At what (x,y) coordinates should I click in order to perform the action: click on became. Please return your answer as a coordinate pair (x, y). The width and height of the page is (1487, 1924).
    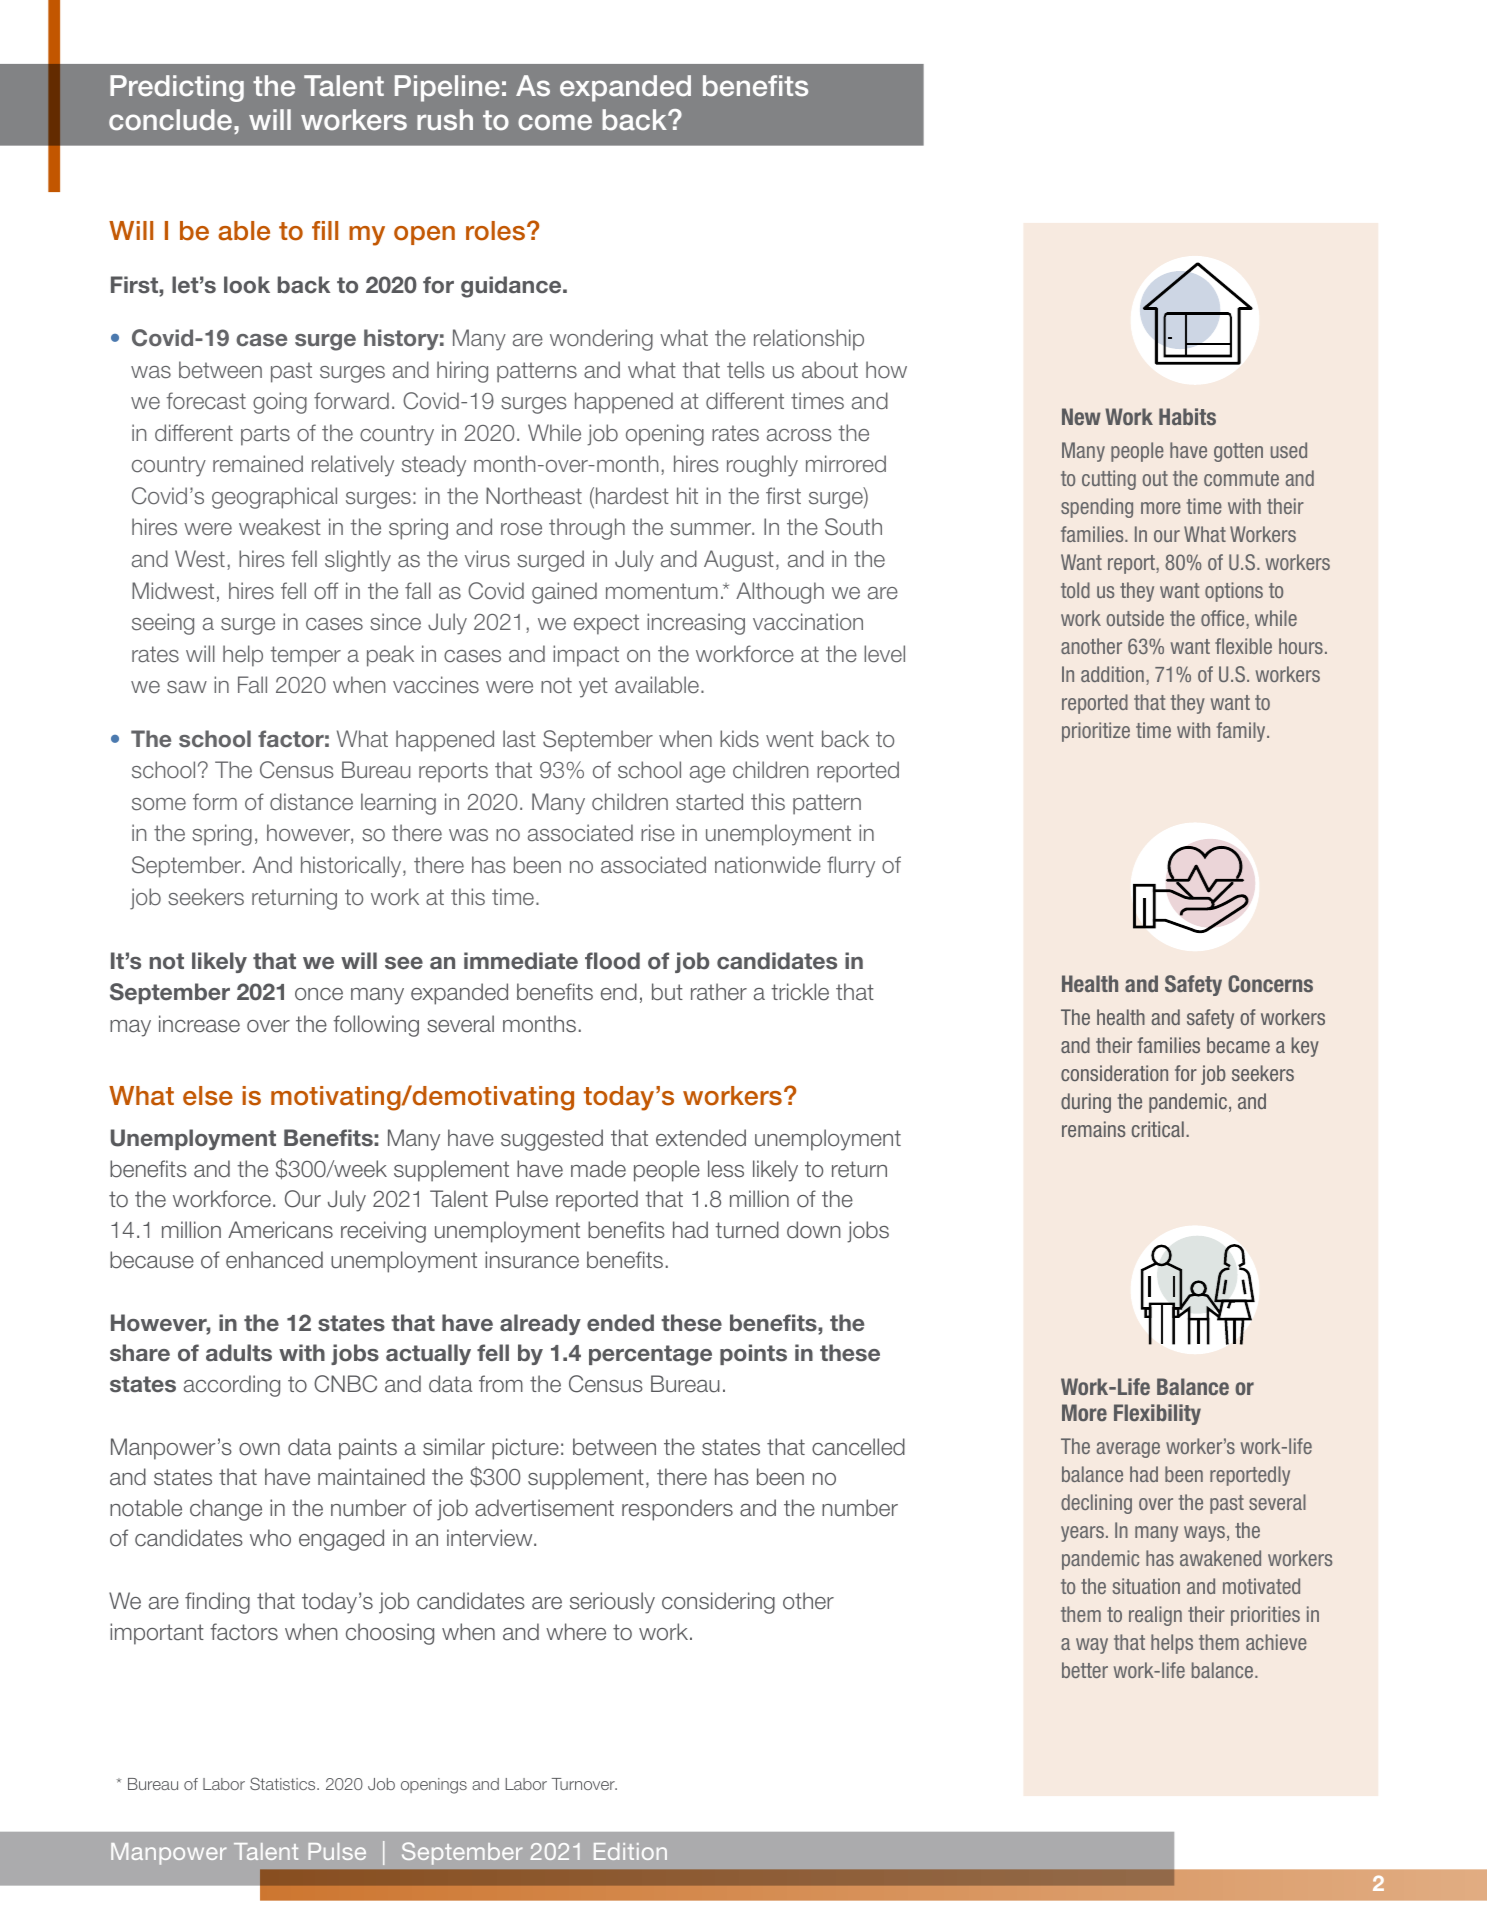
    Looking at the image, I should click on (1238, 1045).
